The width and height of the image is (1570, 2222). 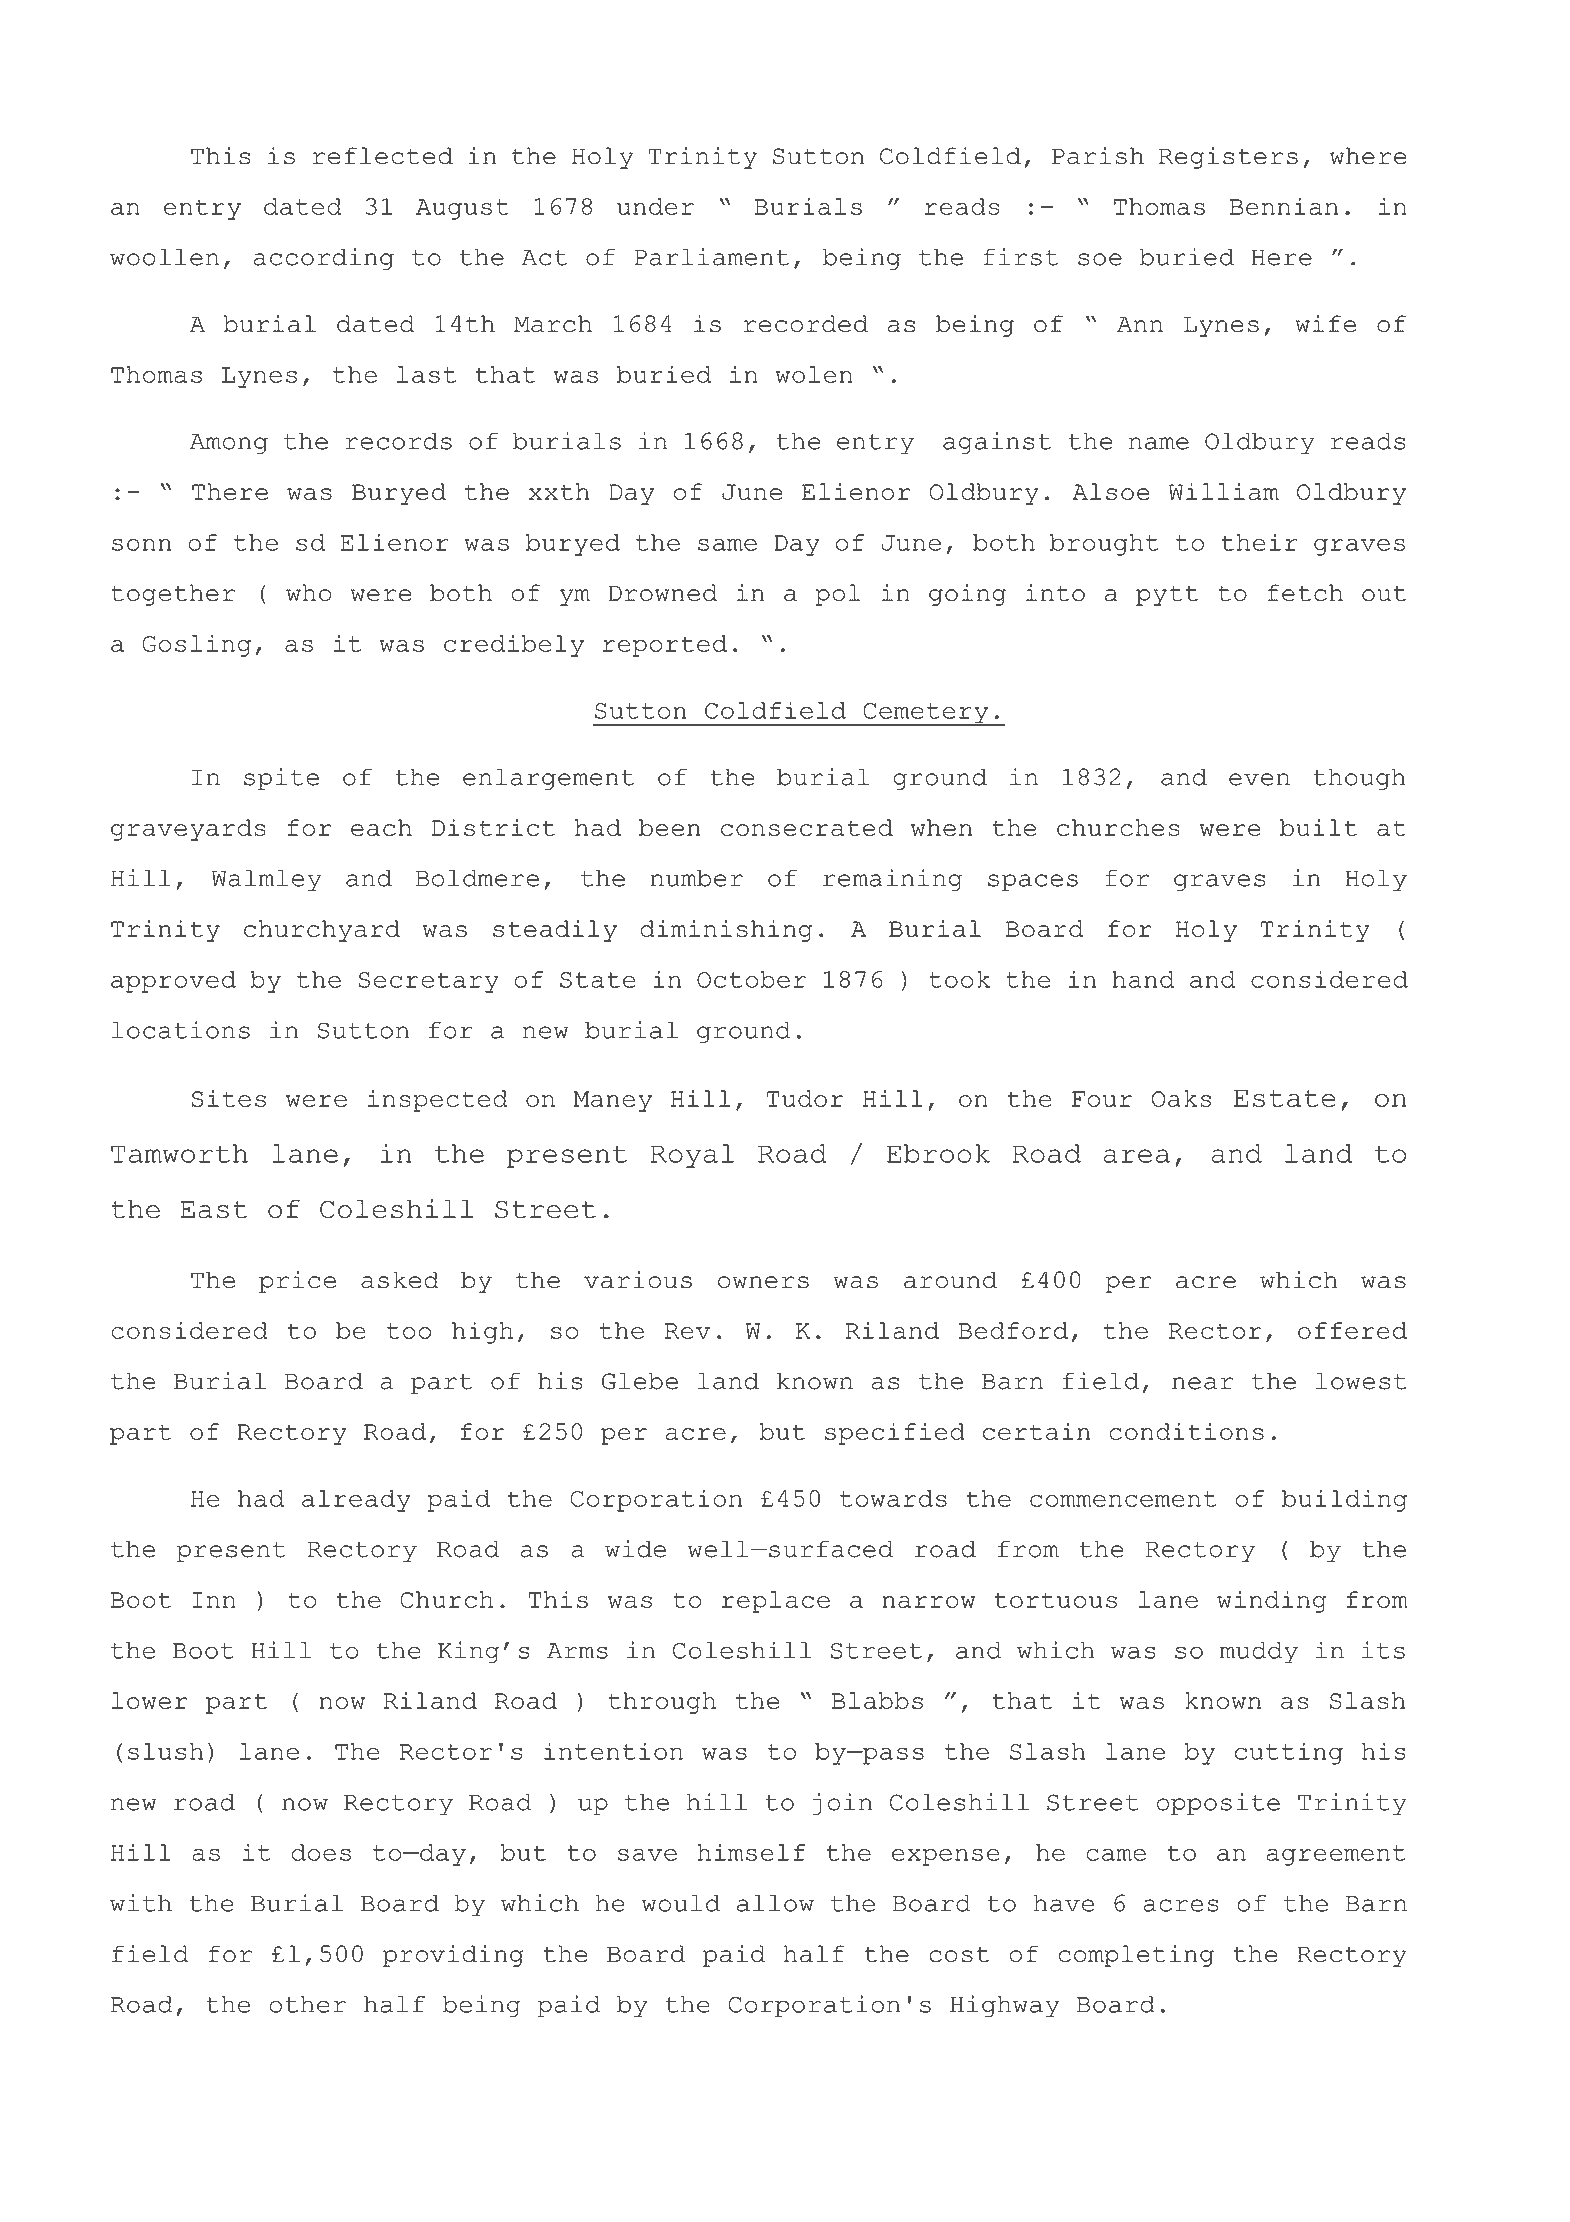 What do you see at coordinates (665, 646) in the image?
I see `reported` at bounding box center [665, 646].
